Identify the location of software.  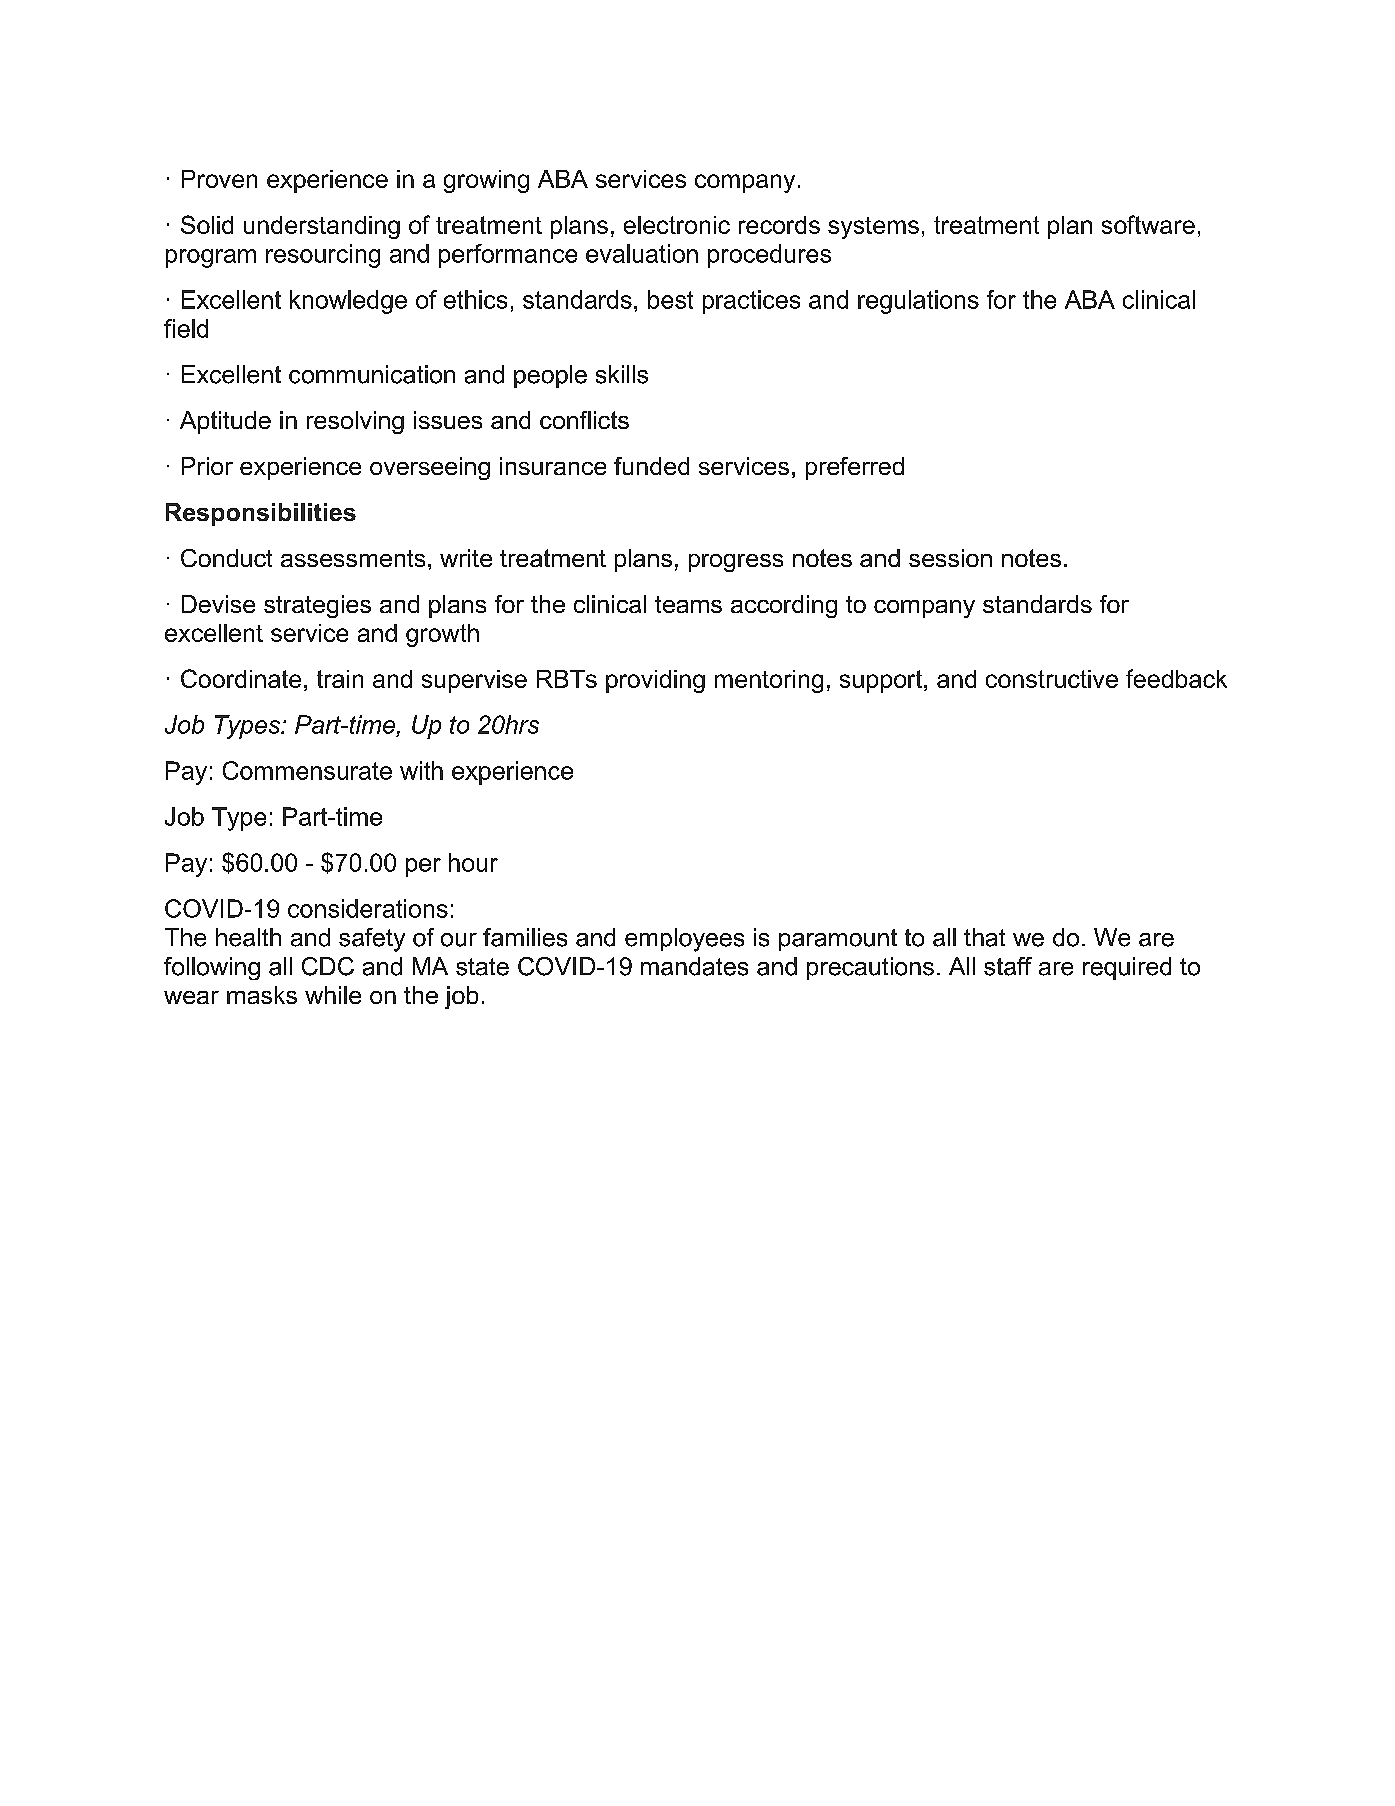
(1148, 224).
